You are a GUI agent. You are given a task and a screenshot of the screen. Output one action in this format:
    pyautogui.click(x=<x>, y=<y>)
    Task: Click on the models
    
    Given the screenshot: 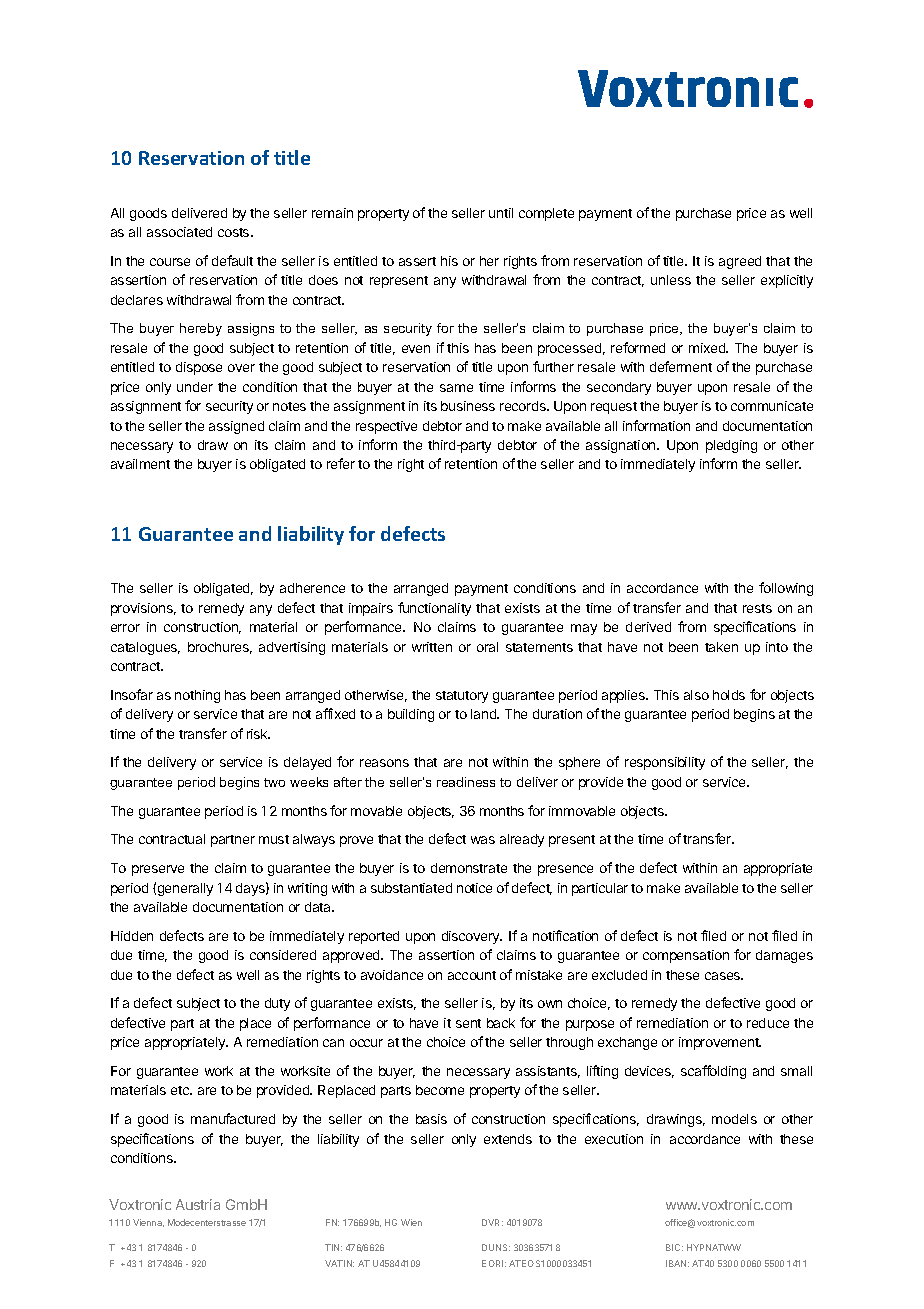 What is the action you would take?
    pyautogui.click(x=734, y=1119)
